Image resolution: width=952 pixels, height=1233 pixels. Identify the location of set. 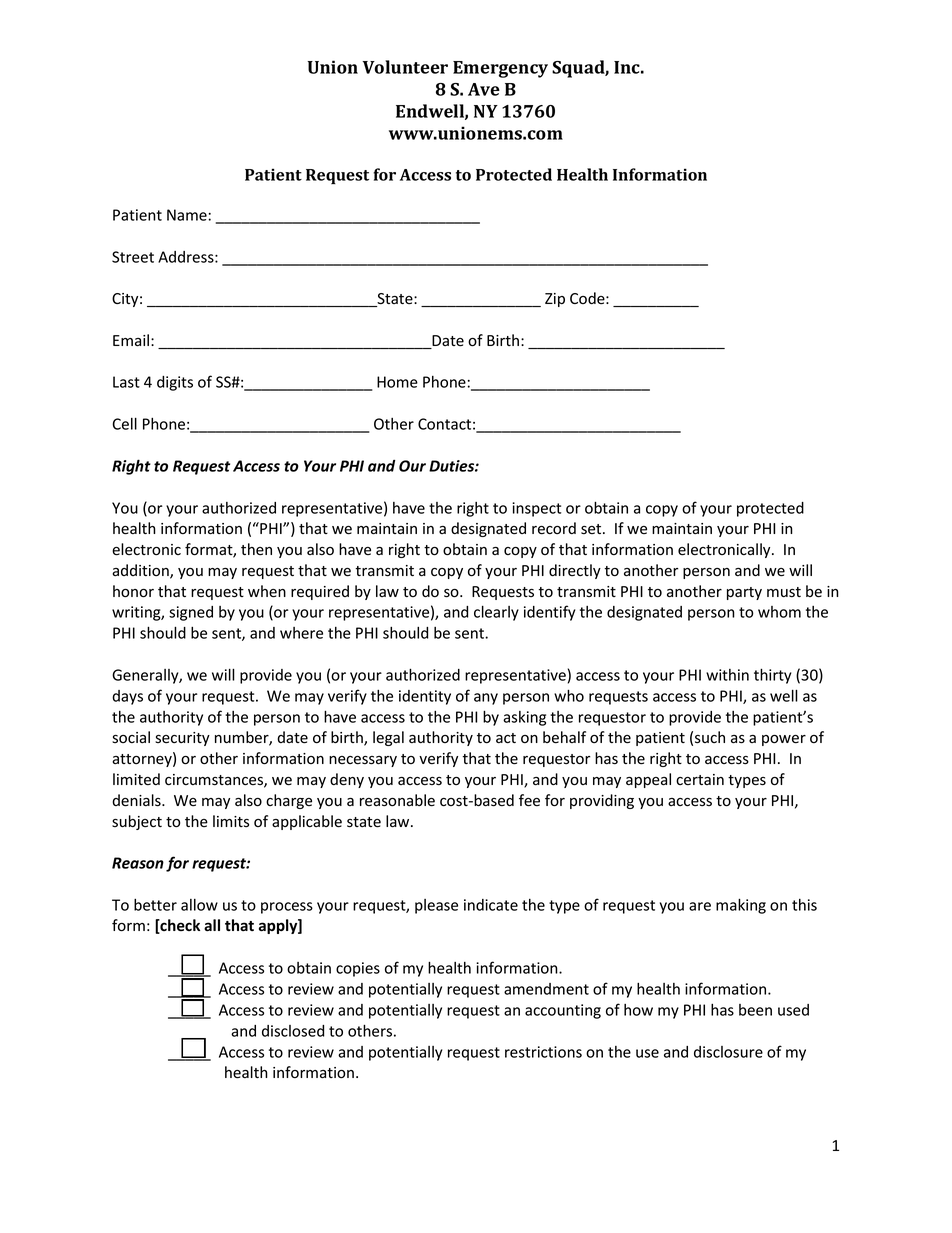
(592, 529).
